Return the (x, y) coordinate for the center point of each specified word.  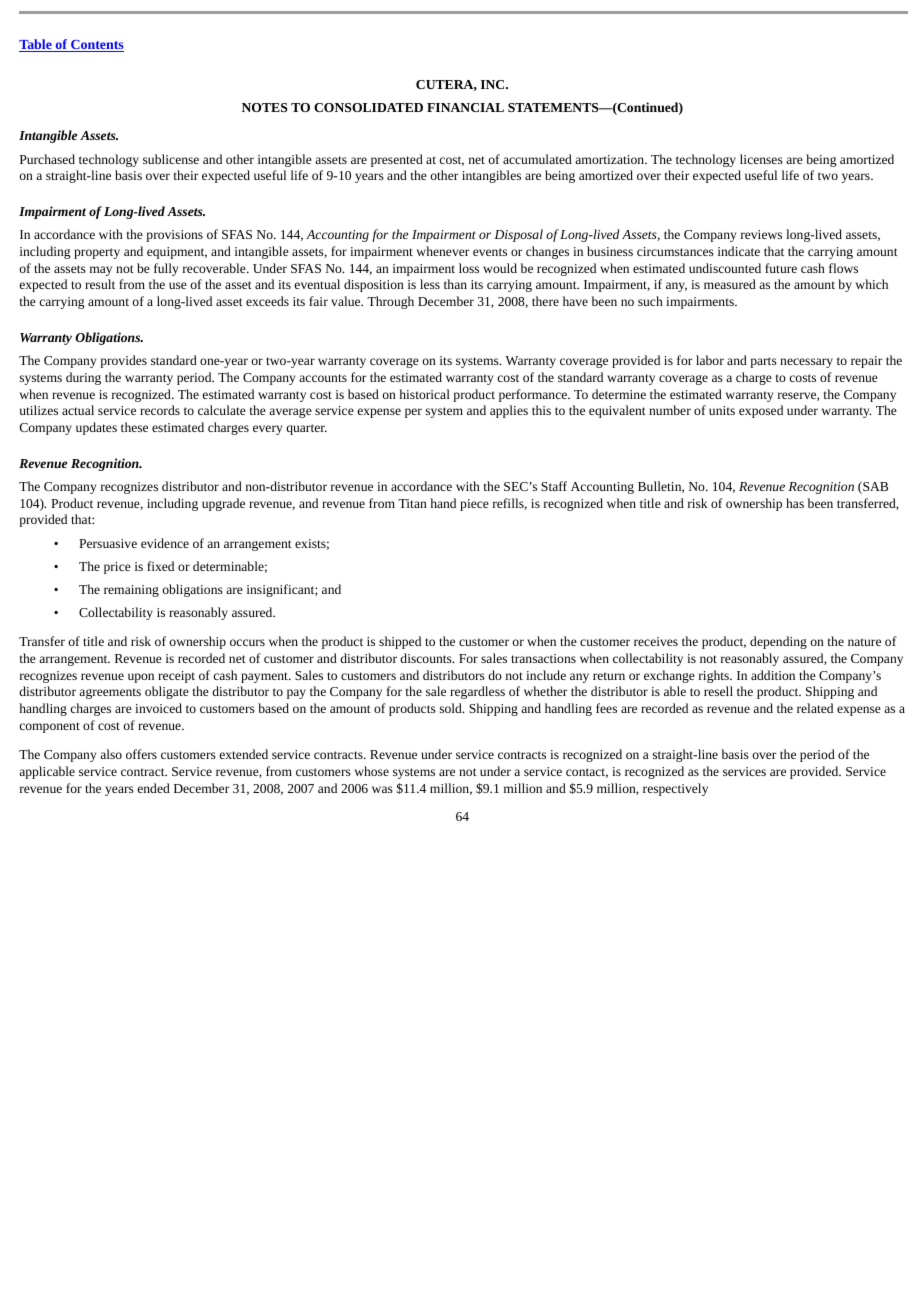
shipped (400, 642)
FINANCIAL (465, 107)
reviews (761, 234)
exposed (761, 411)
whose (372, 771)
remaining (131, 591)
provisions (174, 236)
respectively (675, 789)
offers (141, 754)
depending (778, 642)
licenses (761, 159)
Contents (96, 46)
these (134, 427)
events (490, 252)
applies (509, 411)
